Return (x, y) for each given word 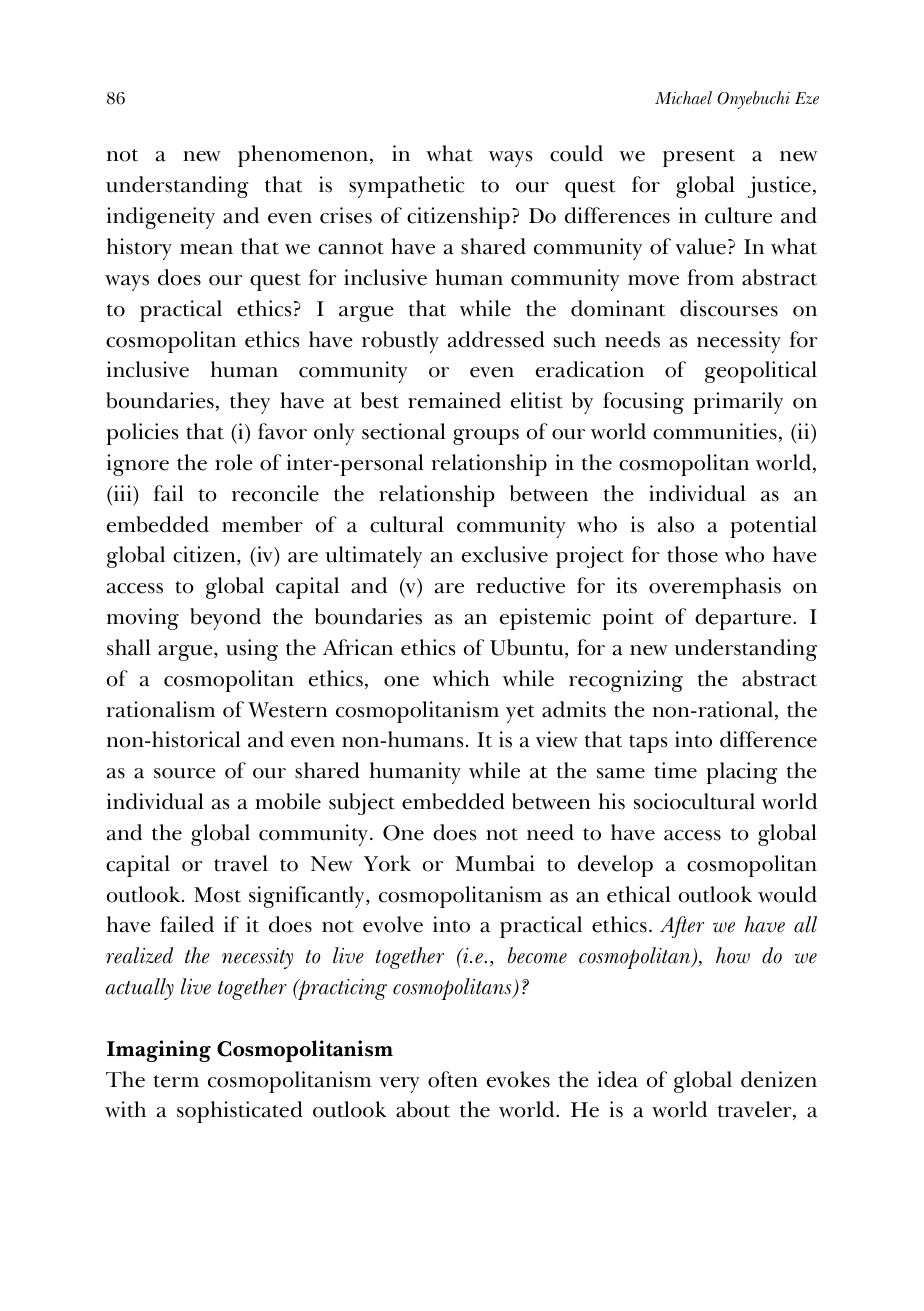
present (699, 158)
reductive (520, 585)
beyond (225, 619)
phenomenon (304, 156)
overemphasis (715, 588)
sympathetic (406, 187)
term (176, 1081)
